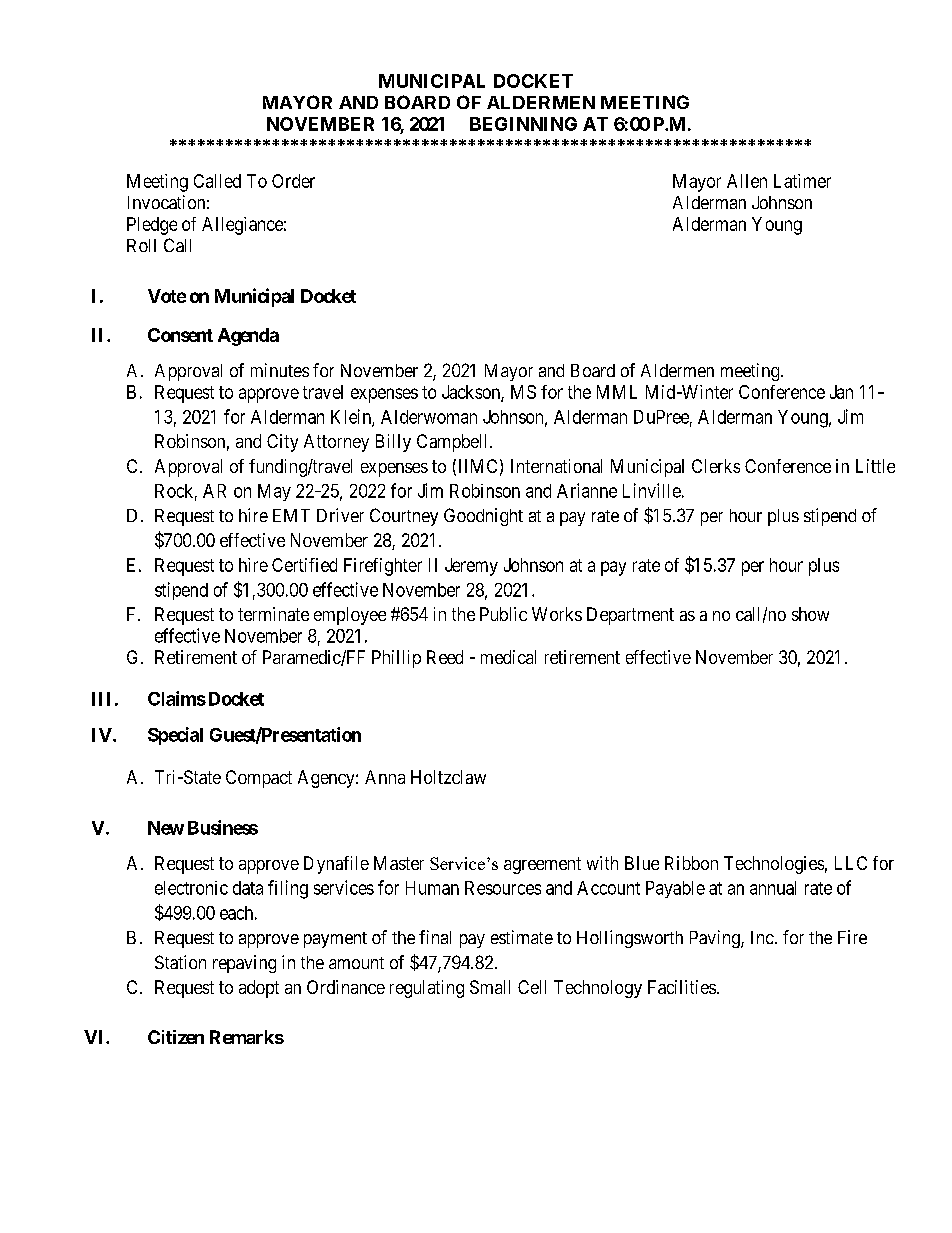 This page has width=952, height=1233. What do you see at coordinates (175, 736) in the page?
I see `Special` at bounding box center [175, 736].
